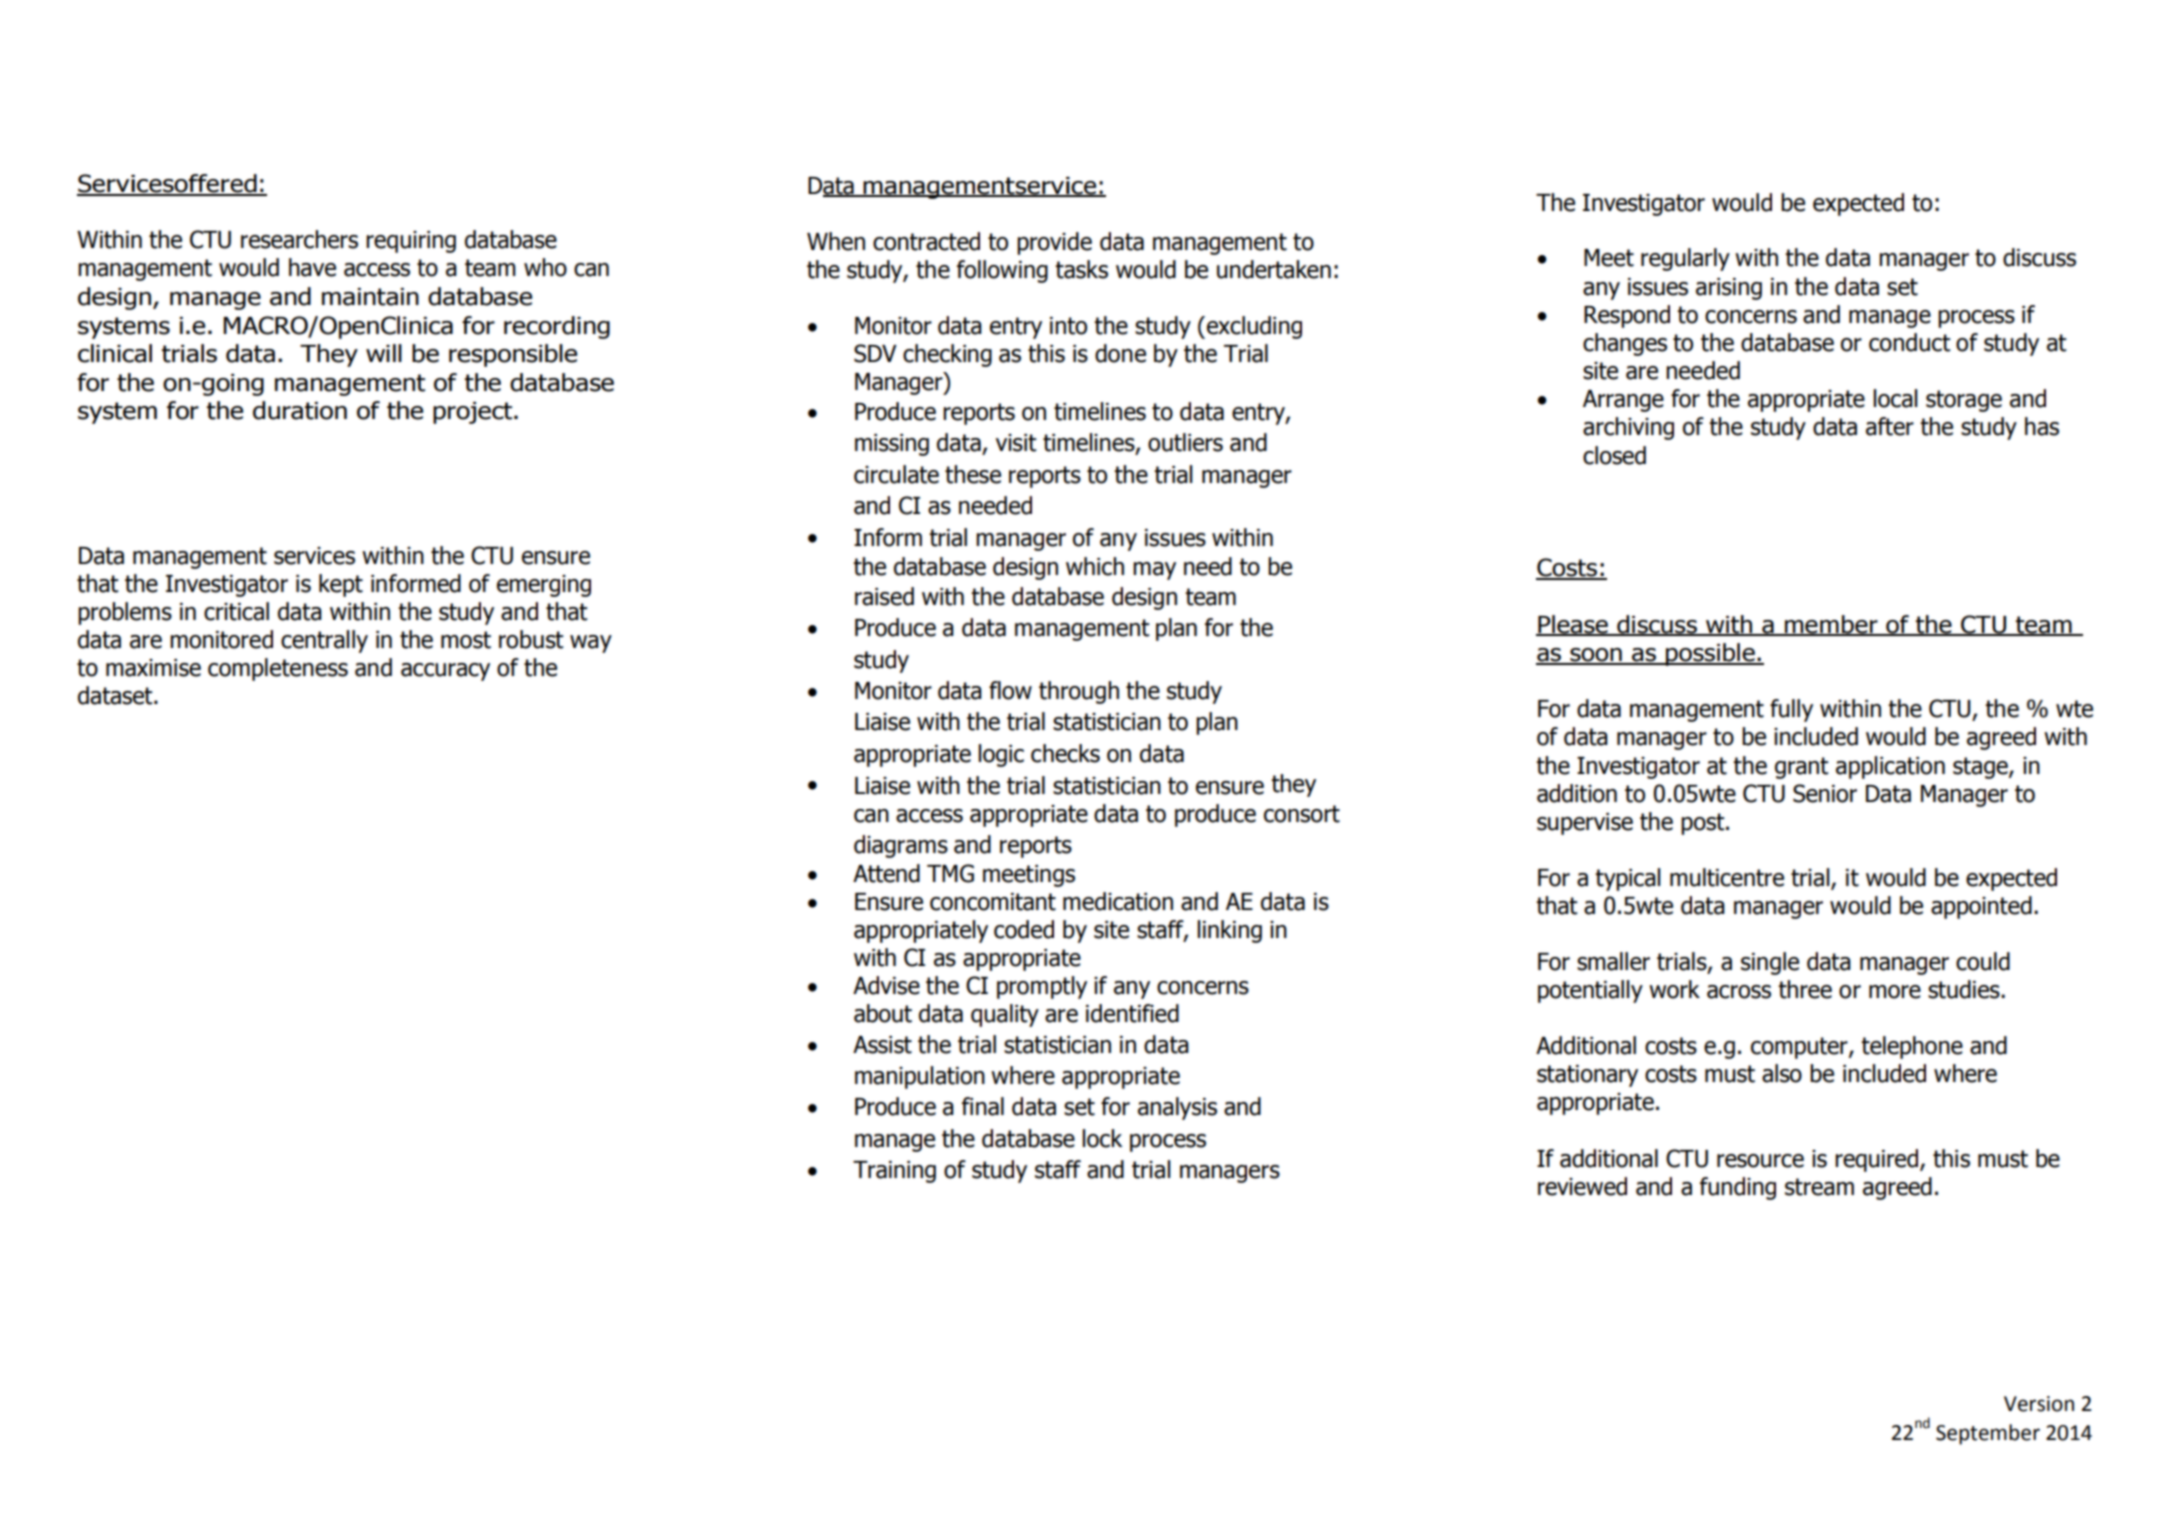 This page has height=1539, width=2178. What do you see at coordinates (1770, 963) in the page?
I see `single` at bounding box center [1770, 963].
